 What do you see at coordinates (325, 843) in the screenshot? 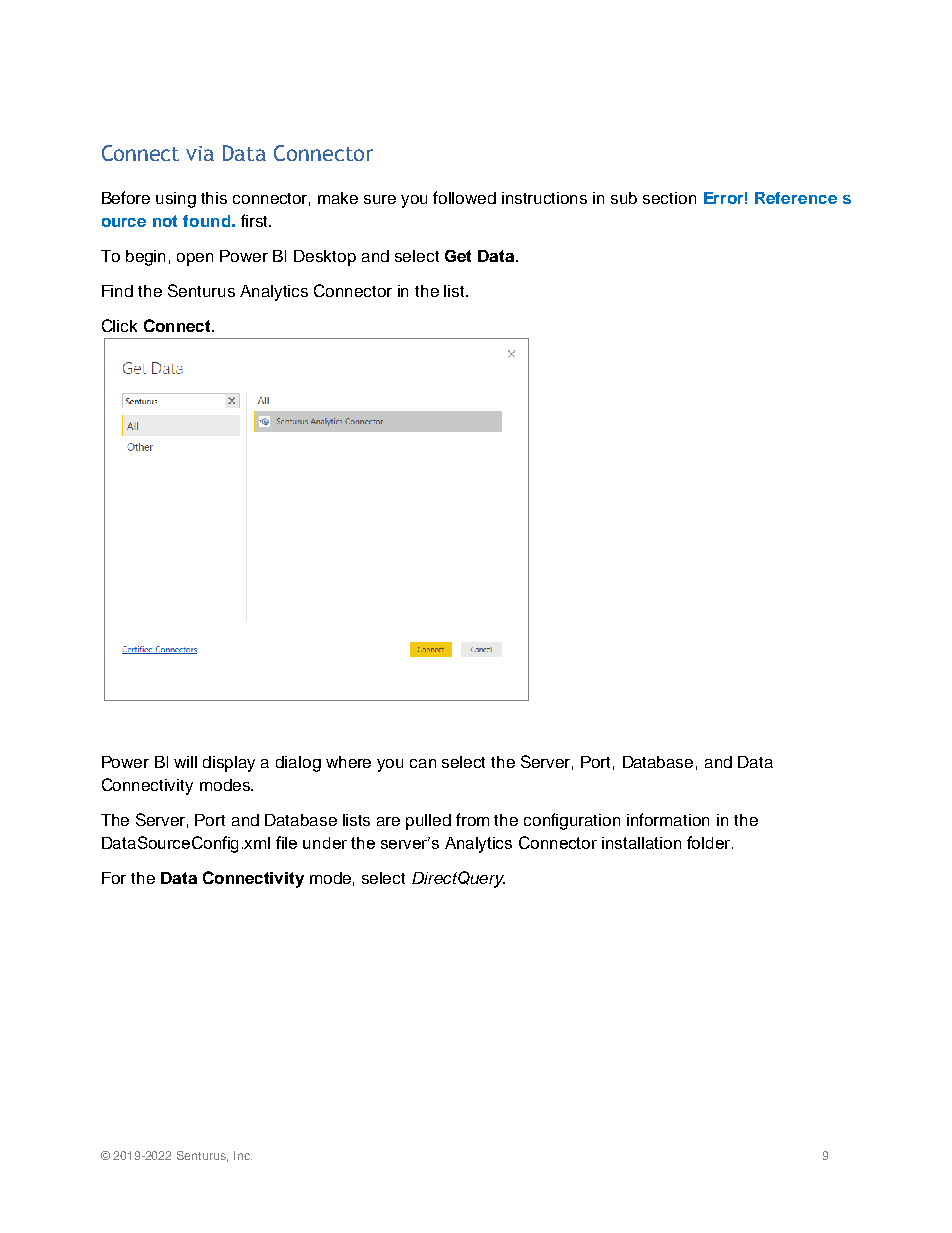
I see `under` at bounding box center [325, 843].
